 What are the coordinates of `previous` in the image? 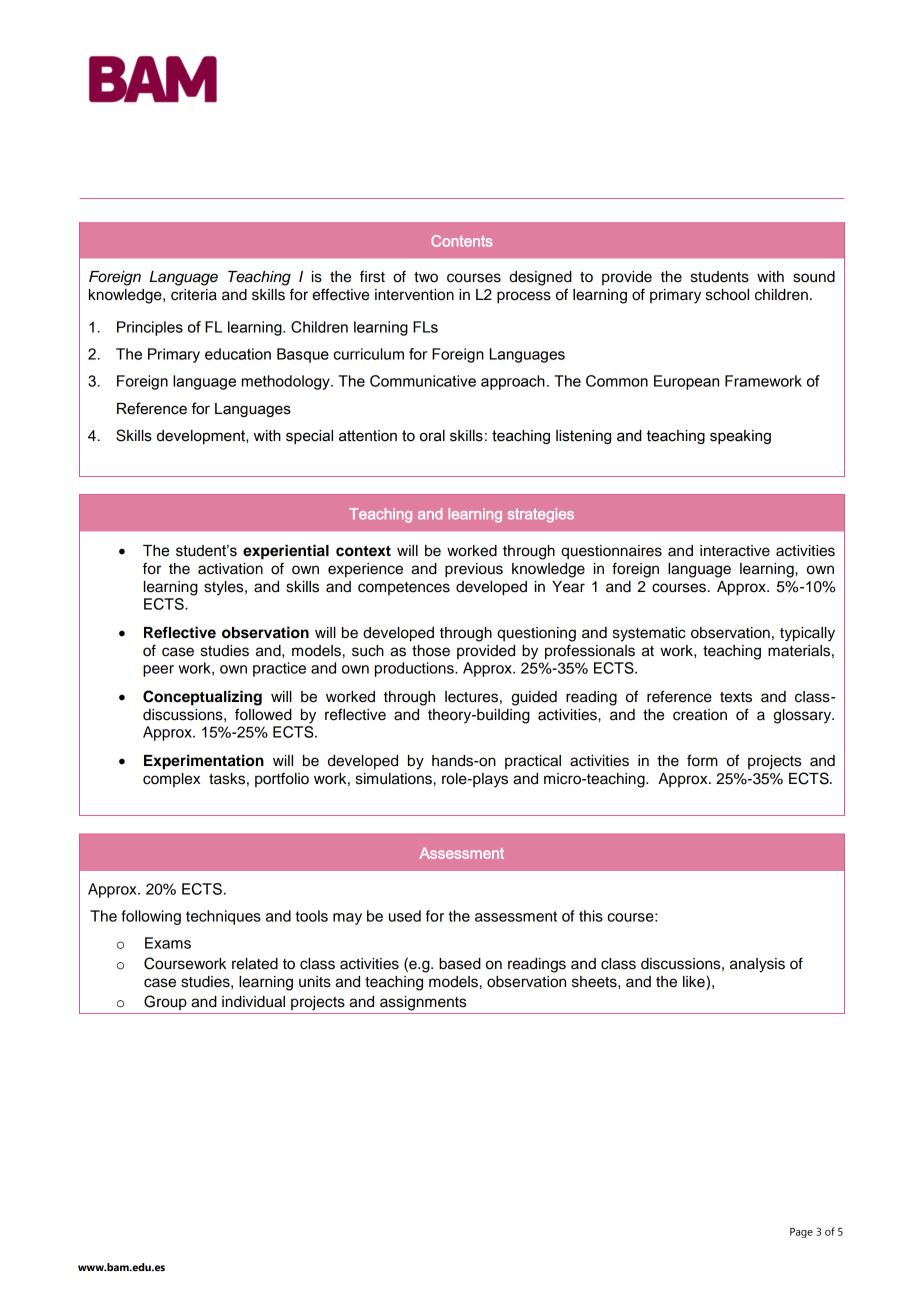 It's located at (474, 570).
